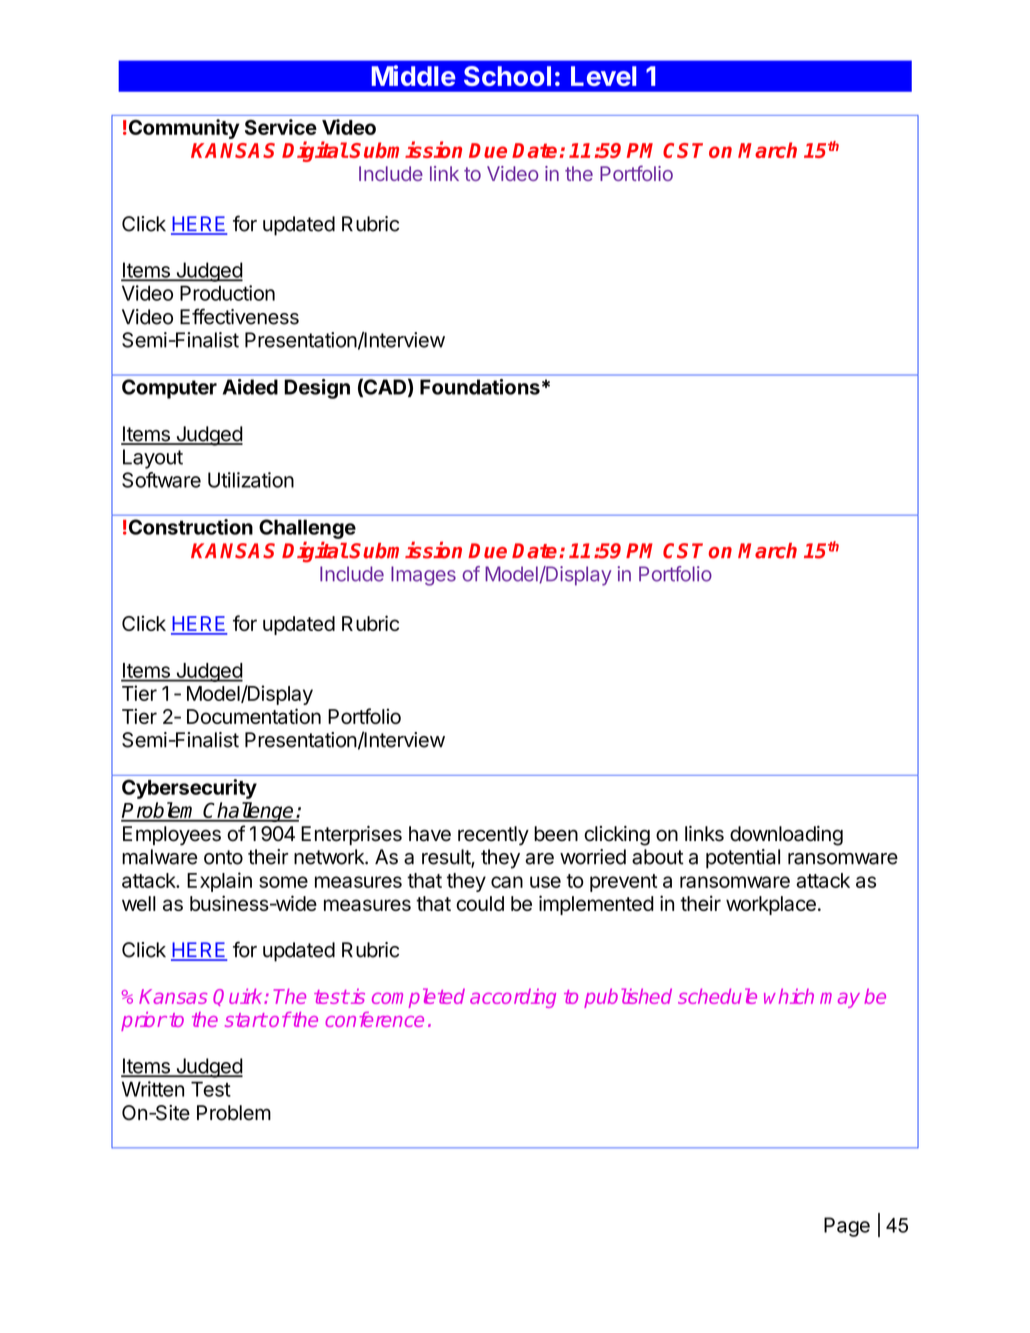  What do you see at coordinates (507, 76) in the document?
I see `School` at bounding box center [507, 76].
